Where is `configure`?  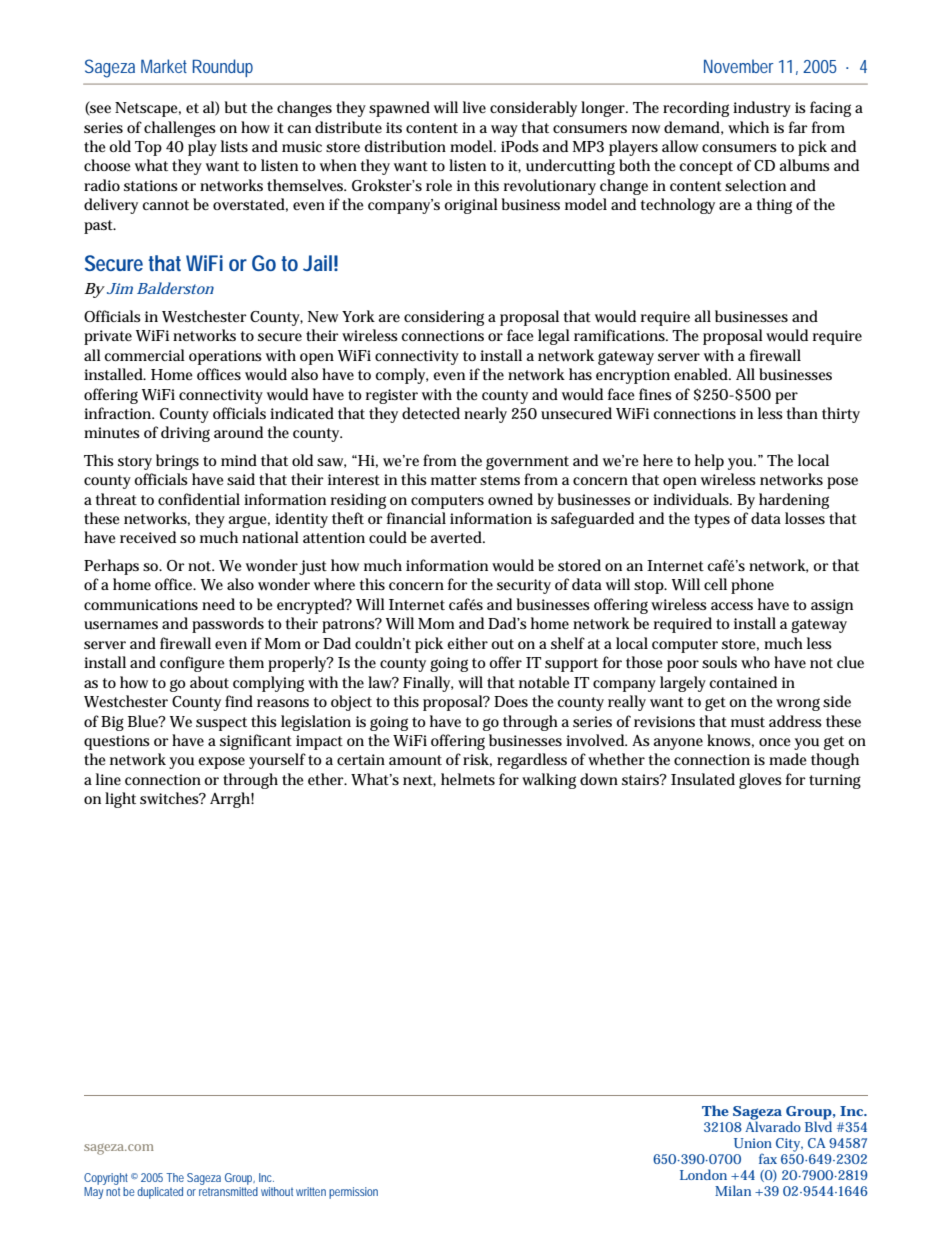 configure is located at coordinates (192, 664).
